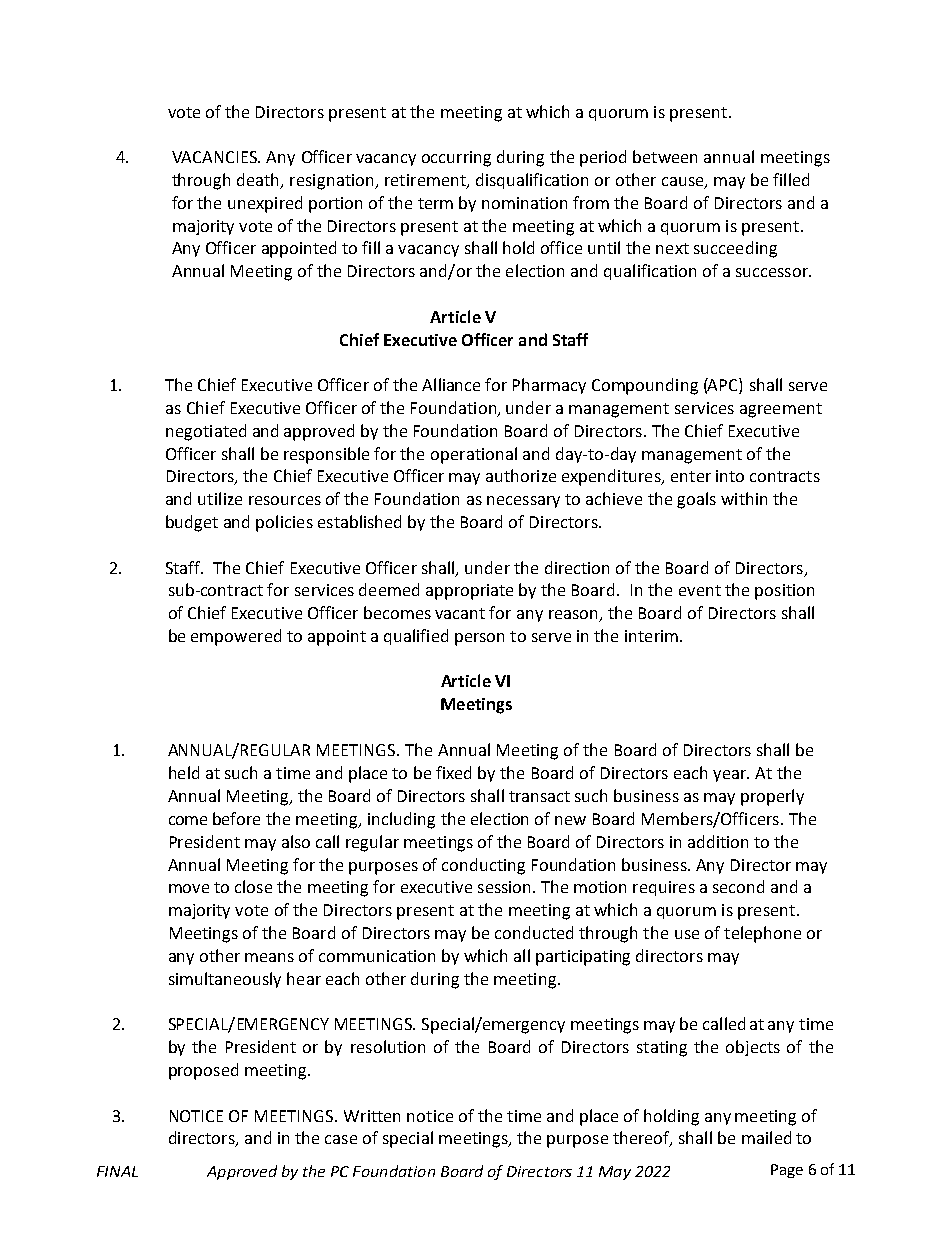  Describe the element at coordinates (401, 820) in the document. I see `including` at that location.
